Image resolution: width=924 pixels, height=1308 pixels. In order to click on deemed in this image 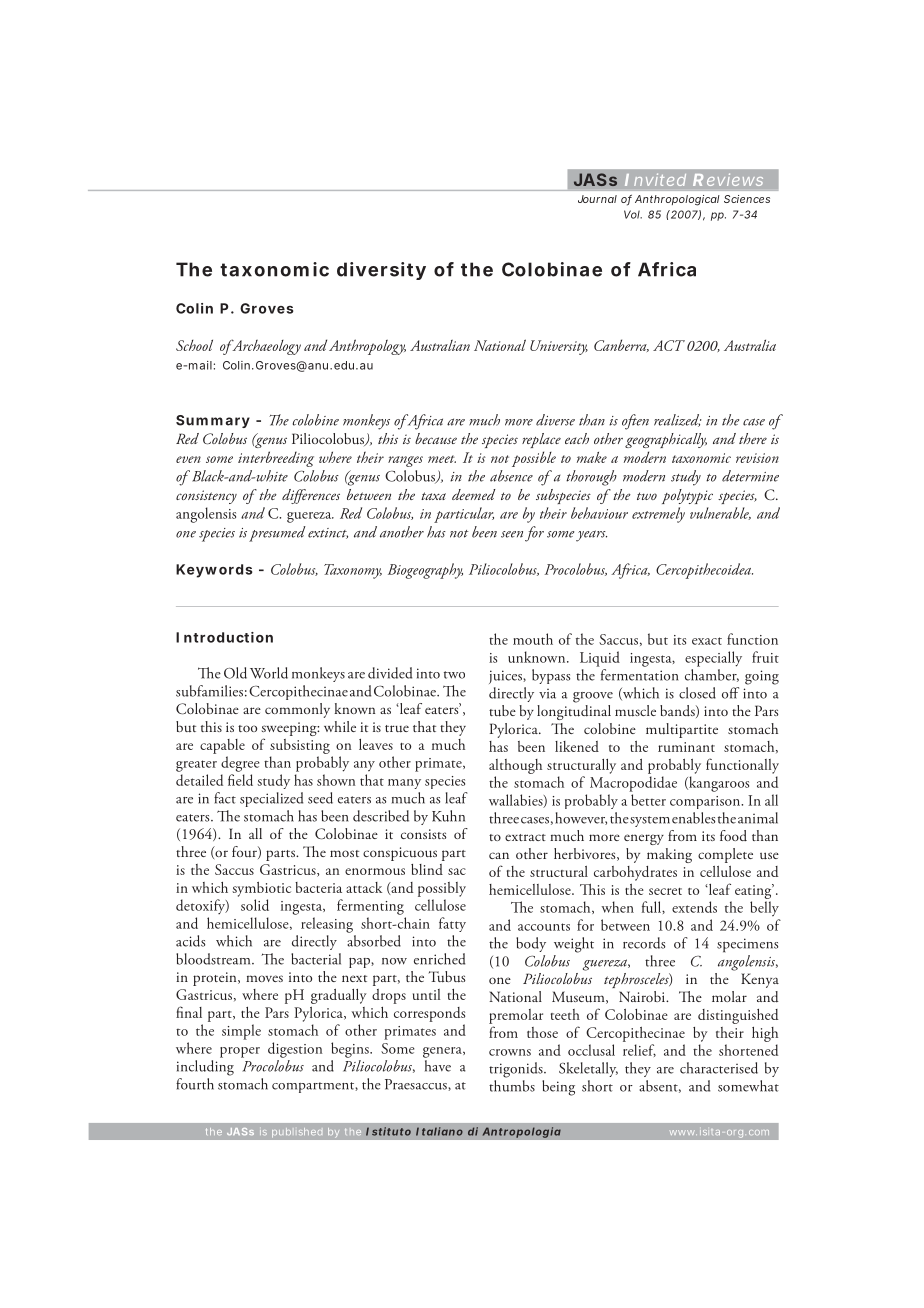, I will do `click(474, 494)`.
